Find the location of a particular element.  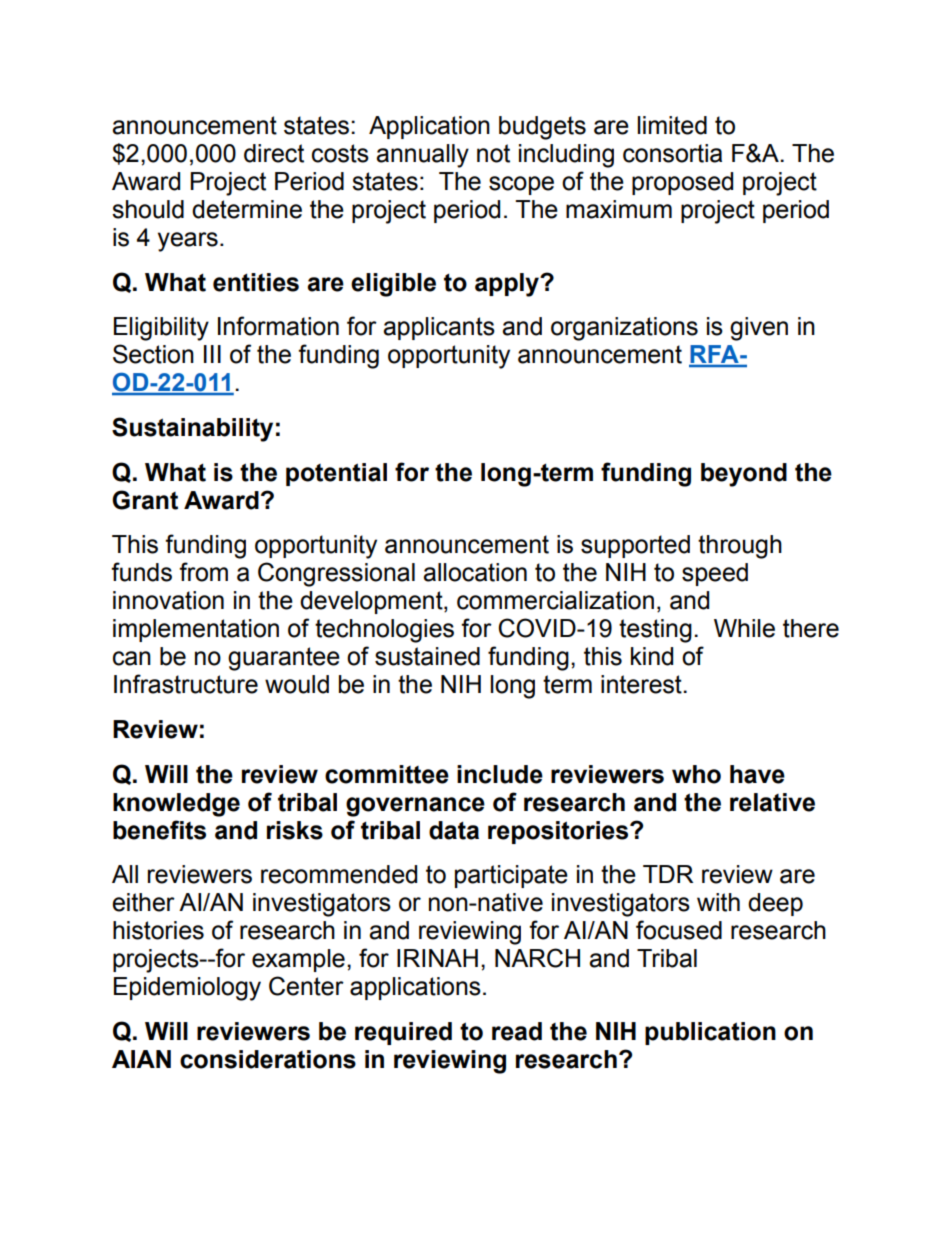

read is located at coordinates (517, 1031).
